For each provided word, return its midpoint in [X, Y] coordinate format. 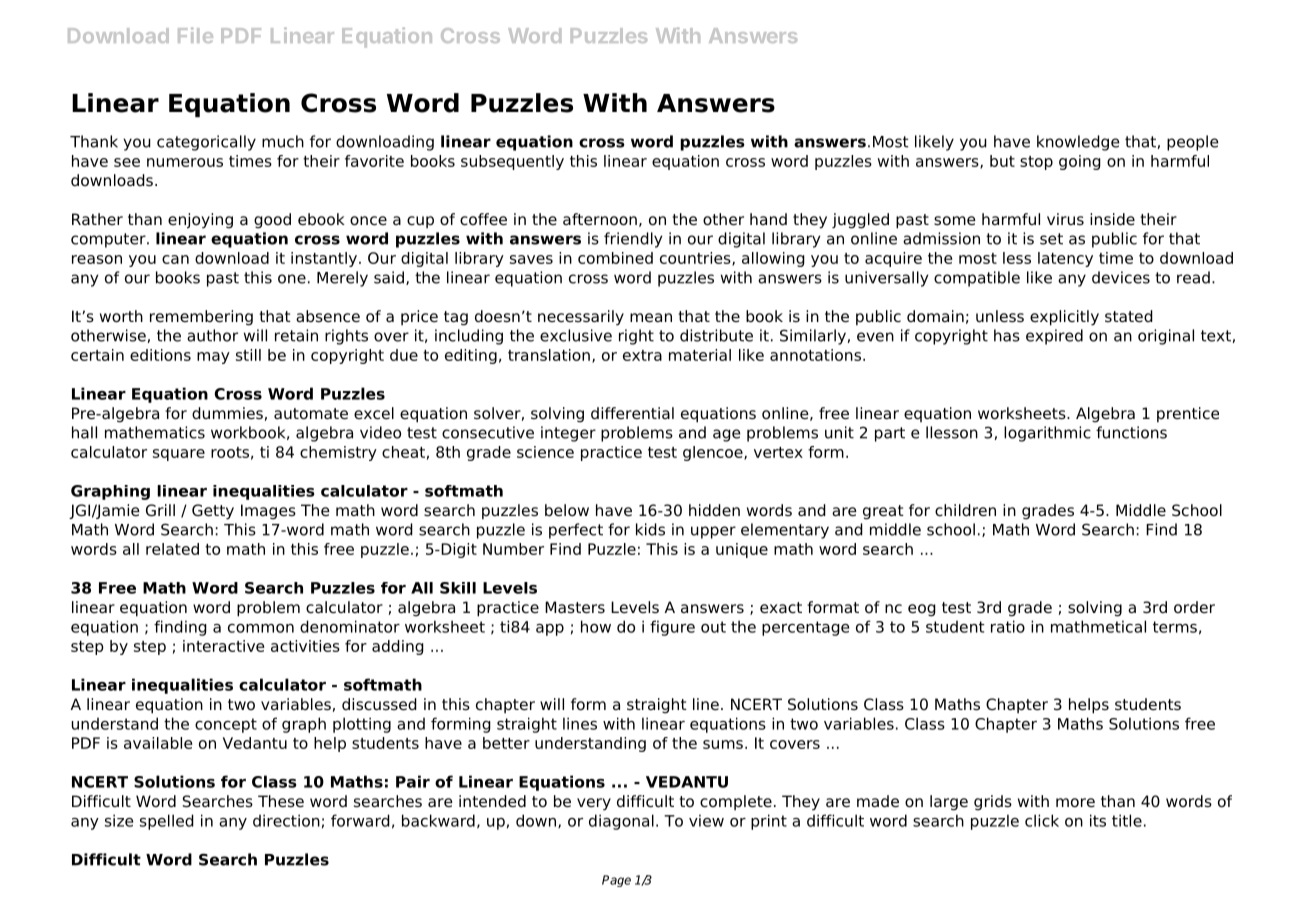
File [195, 35]
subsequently [512, 162]
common [261, 628]
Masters [575, 607]
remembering [201, 318]
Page [616, 881]
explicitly [1064, 318]
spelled [167, 822]
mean [651, 318]
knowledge [1078, 143]
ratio [1008, 626]
